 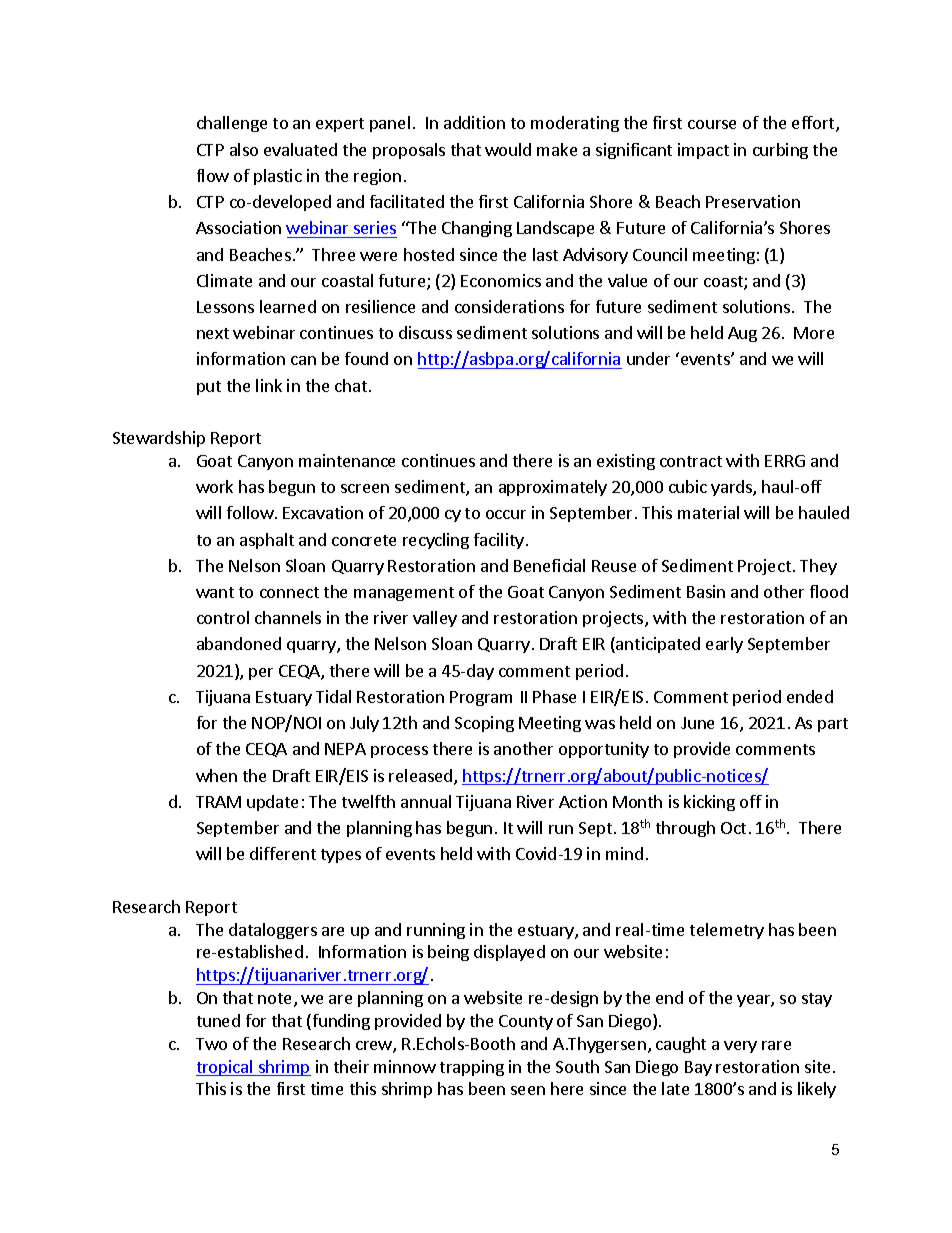 I want to click on Scoping, so click(x=484, y=724).
